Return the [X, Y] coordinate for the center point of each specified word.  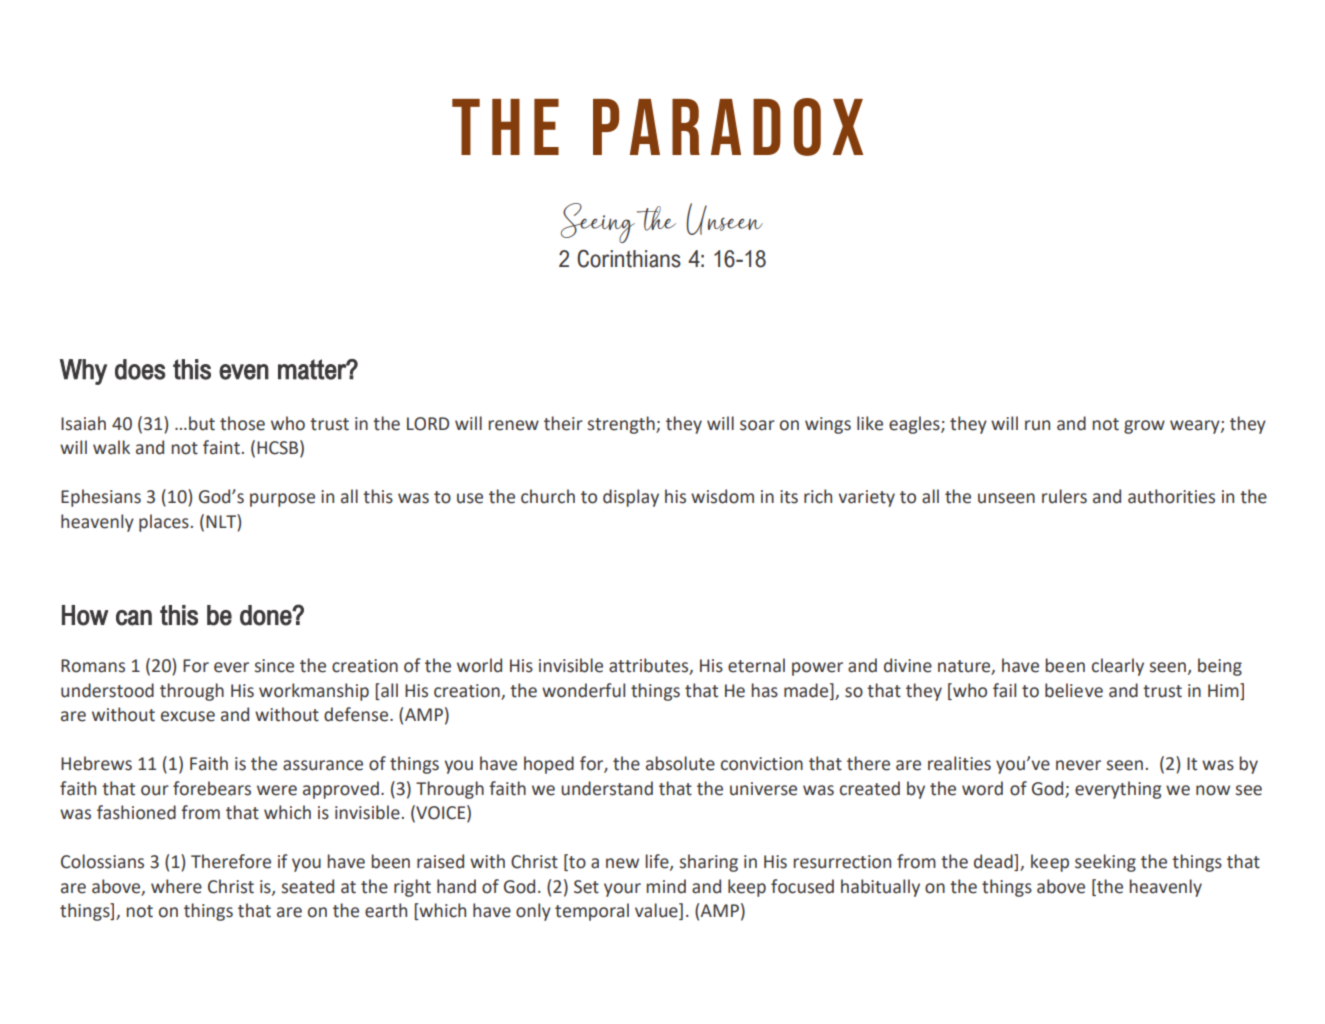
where [176, 886]
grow [1144, 427]
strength [622, 425]
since [274, 666]
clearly [1118, 667]
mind [666, 886]
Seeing [598, 223]
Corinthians [629, 258]
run [1037, 425]
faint [221, 447]
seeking [1105, 863]
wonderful [583, 690]
